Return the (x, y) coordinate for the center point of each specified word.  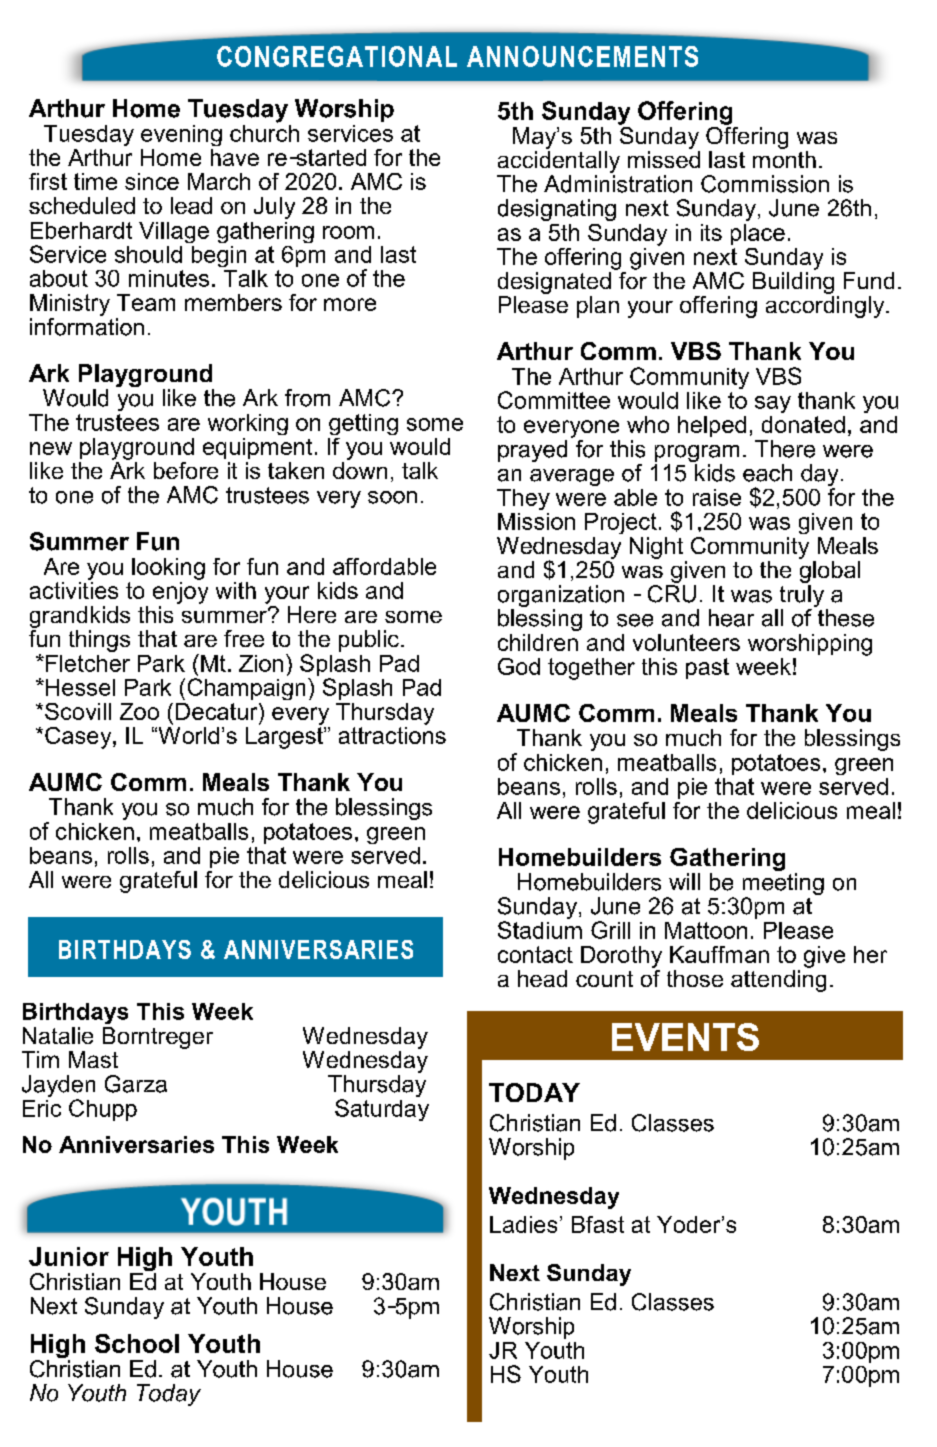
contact (535, 954)
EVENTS (685, 1037)
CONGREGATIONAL (337, 56)
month (784, 158)
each (767, 473)
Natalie (58, 1035)
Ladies (523, 1224)
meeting (783, 885)
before (186, 470)
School (137, 1343)
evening (181, 135)
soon (392, 497)
